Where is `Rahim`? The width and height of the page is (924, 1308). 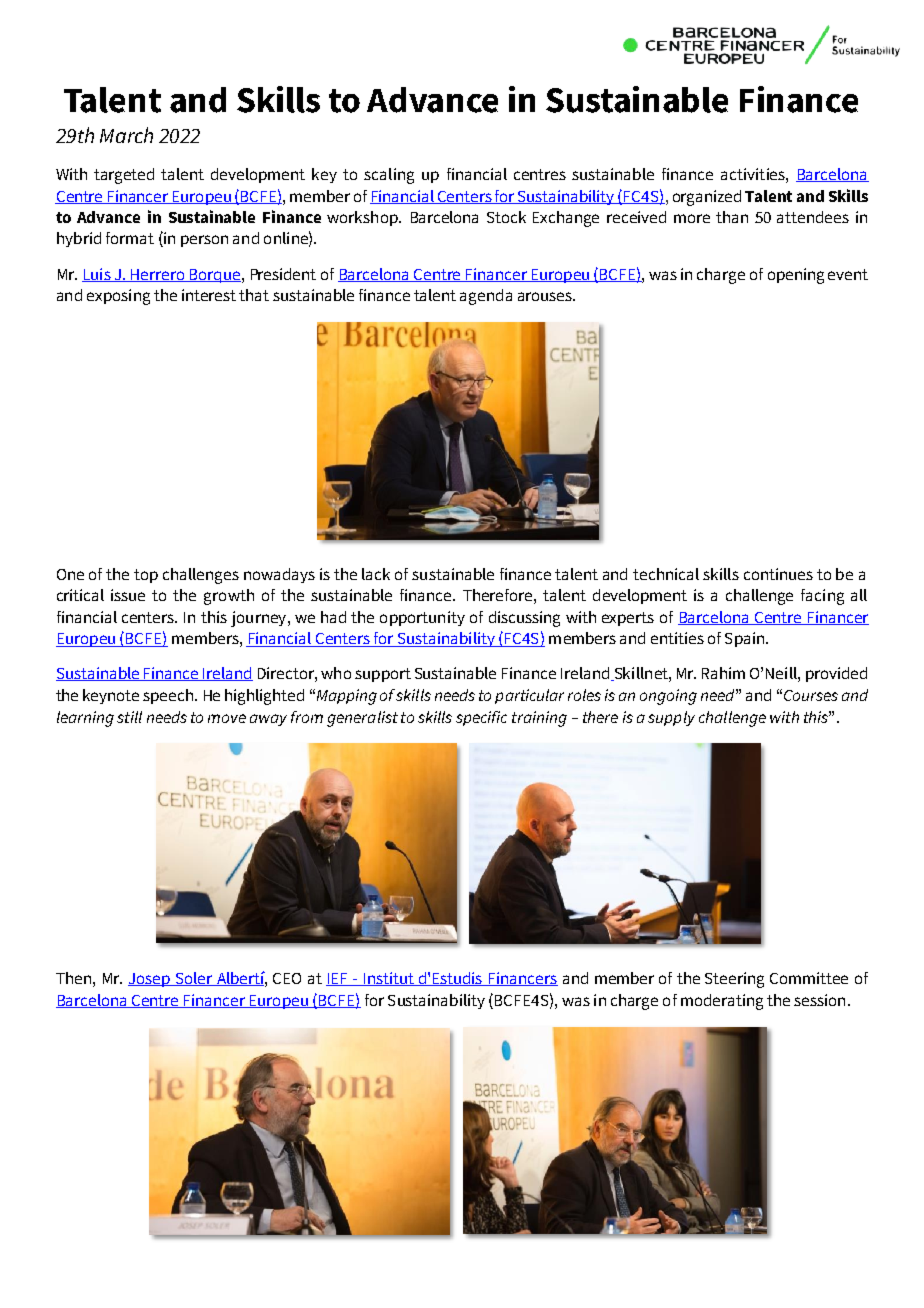
Rahim is located at coordinates (723, 673).
